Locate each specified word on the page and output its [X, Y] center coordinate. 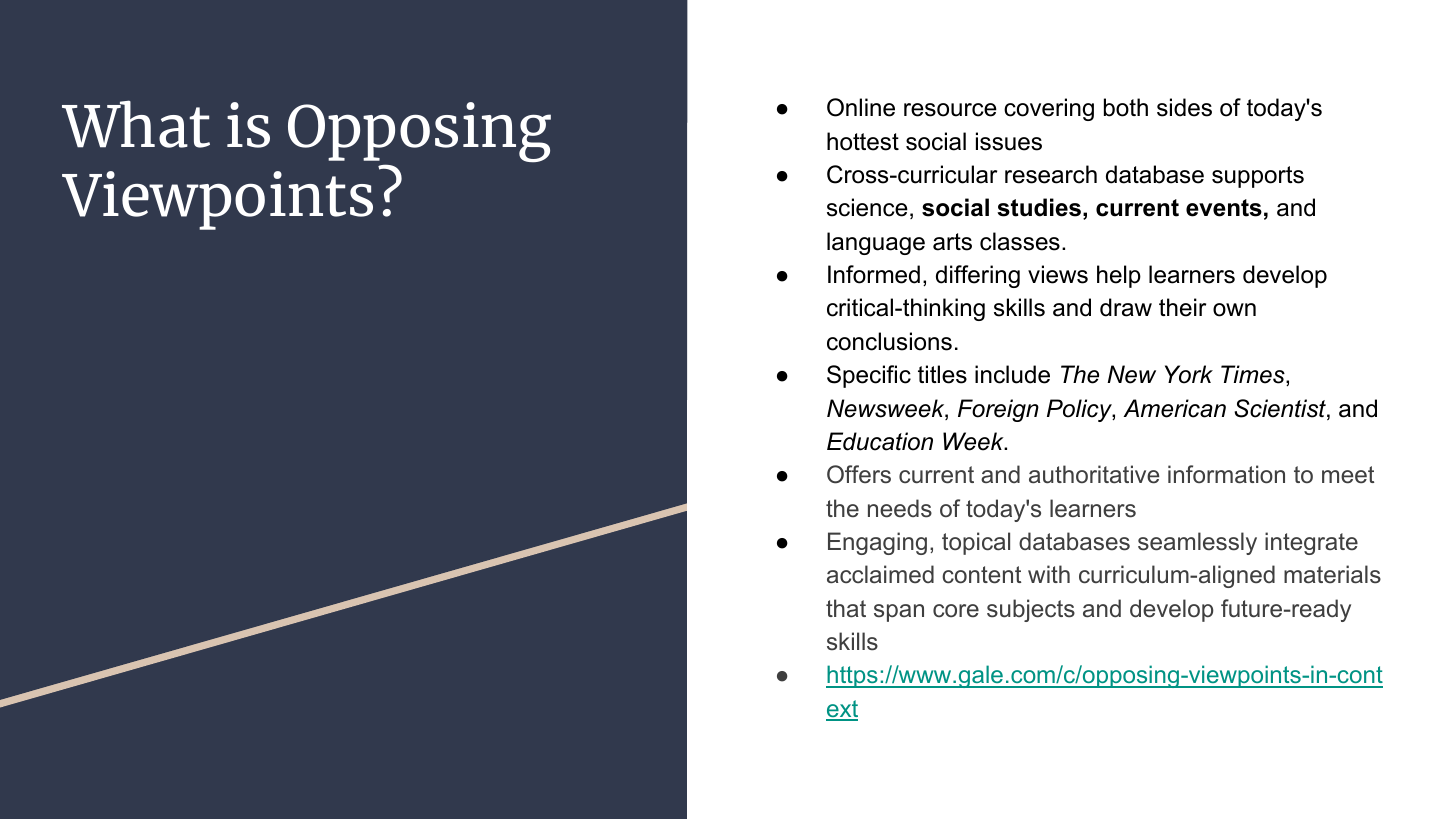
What [136, 124]
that [846, 608]
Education [880, 441]
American [1174, 408]
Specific [869, 376]
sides [1184, 107]
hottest [863, 141]
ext [842, 710]
